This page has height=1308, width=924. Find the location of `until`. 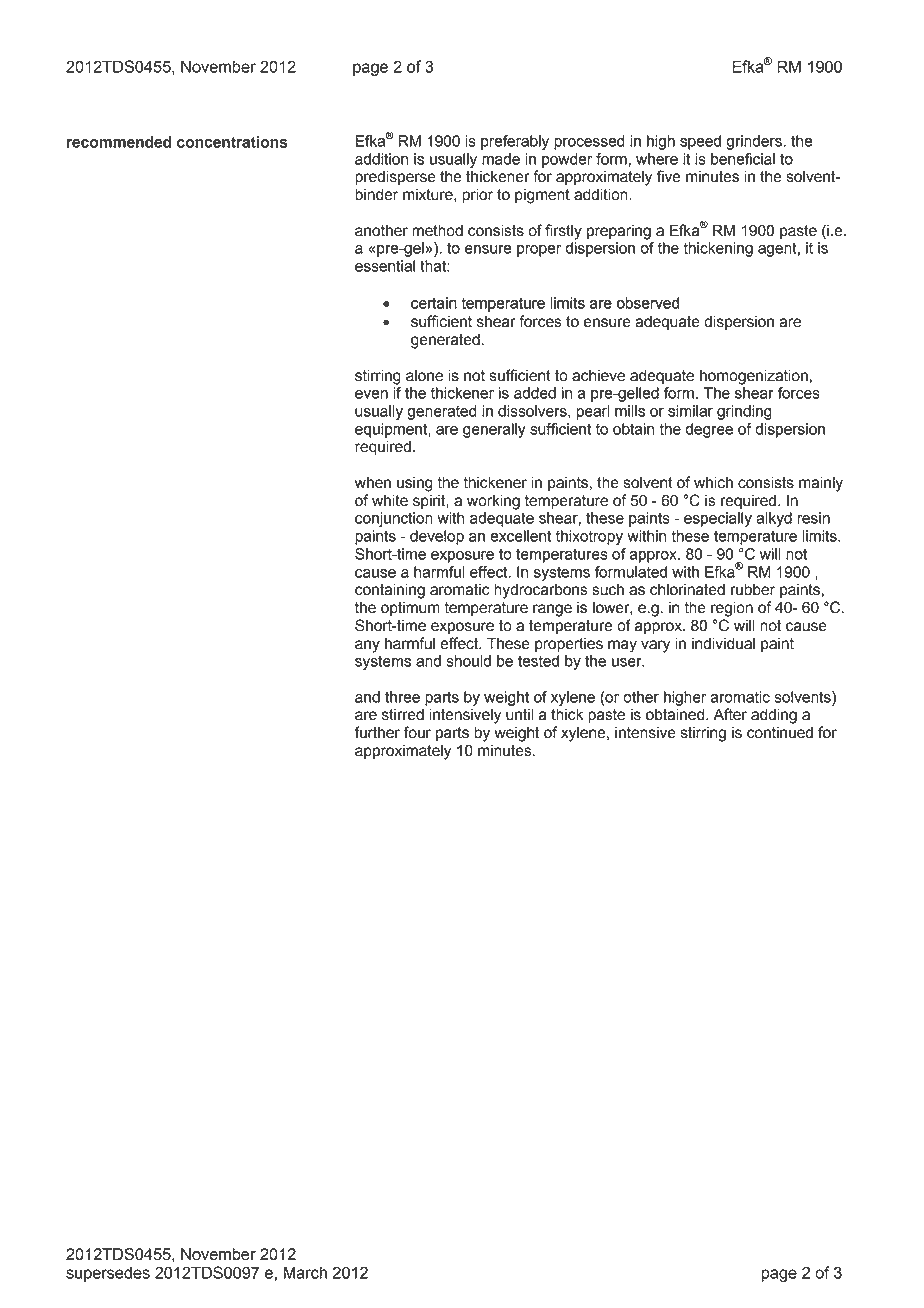

until is located at coordinates (520, 714).
